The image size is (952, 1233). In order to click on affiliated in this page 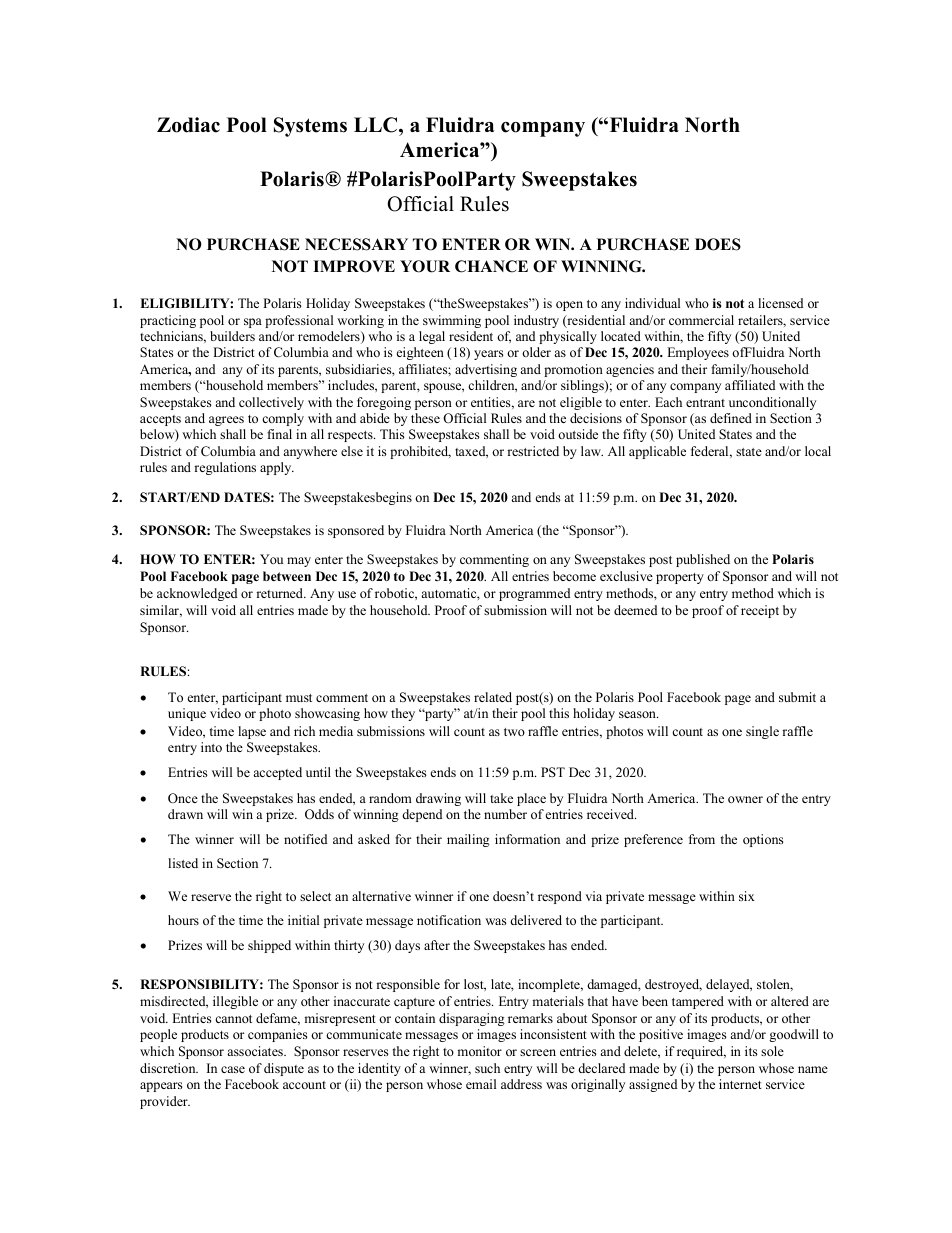, I will do `click(750, 385)`.
